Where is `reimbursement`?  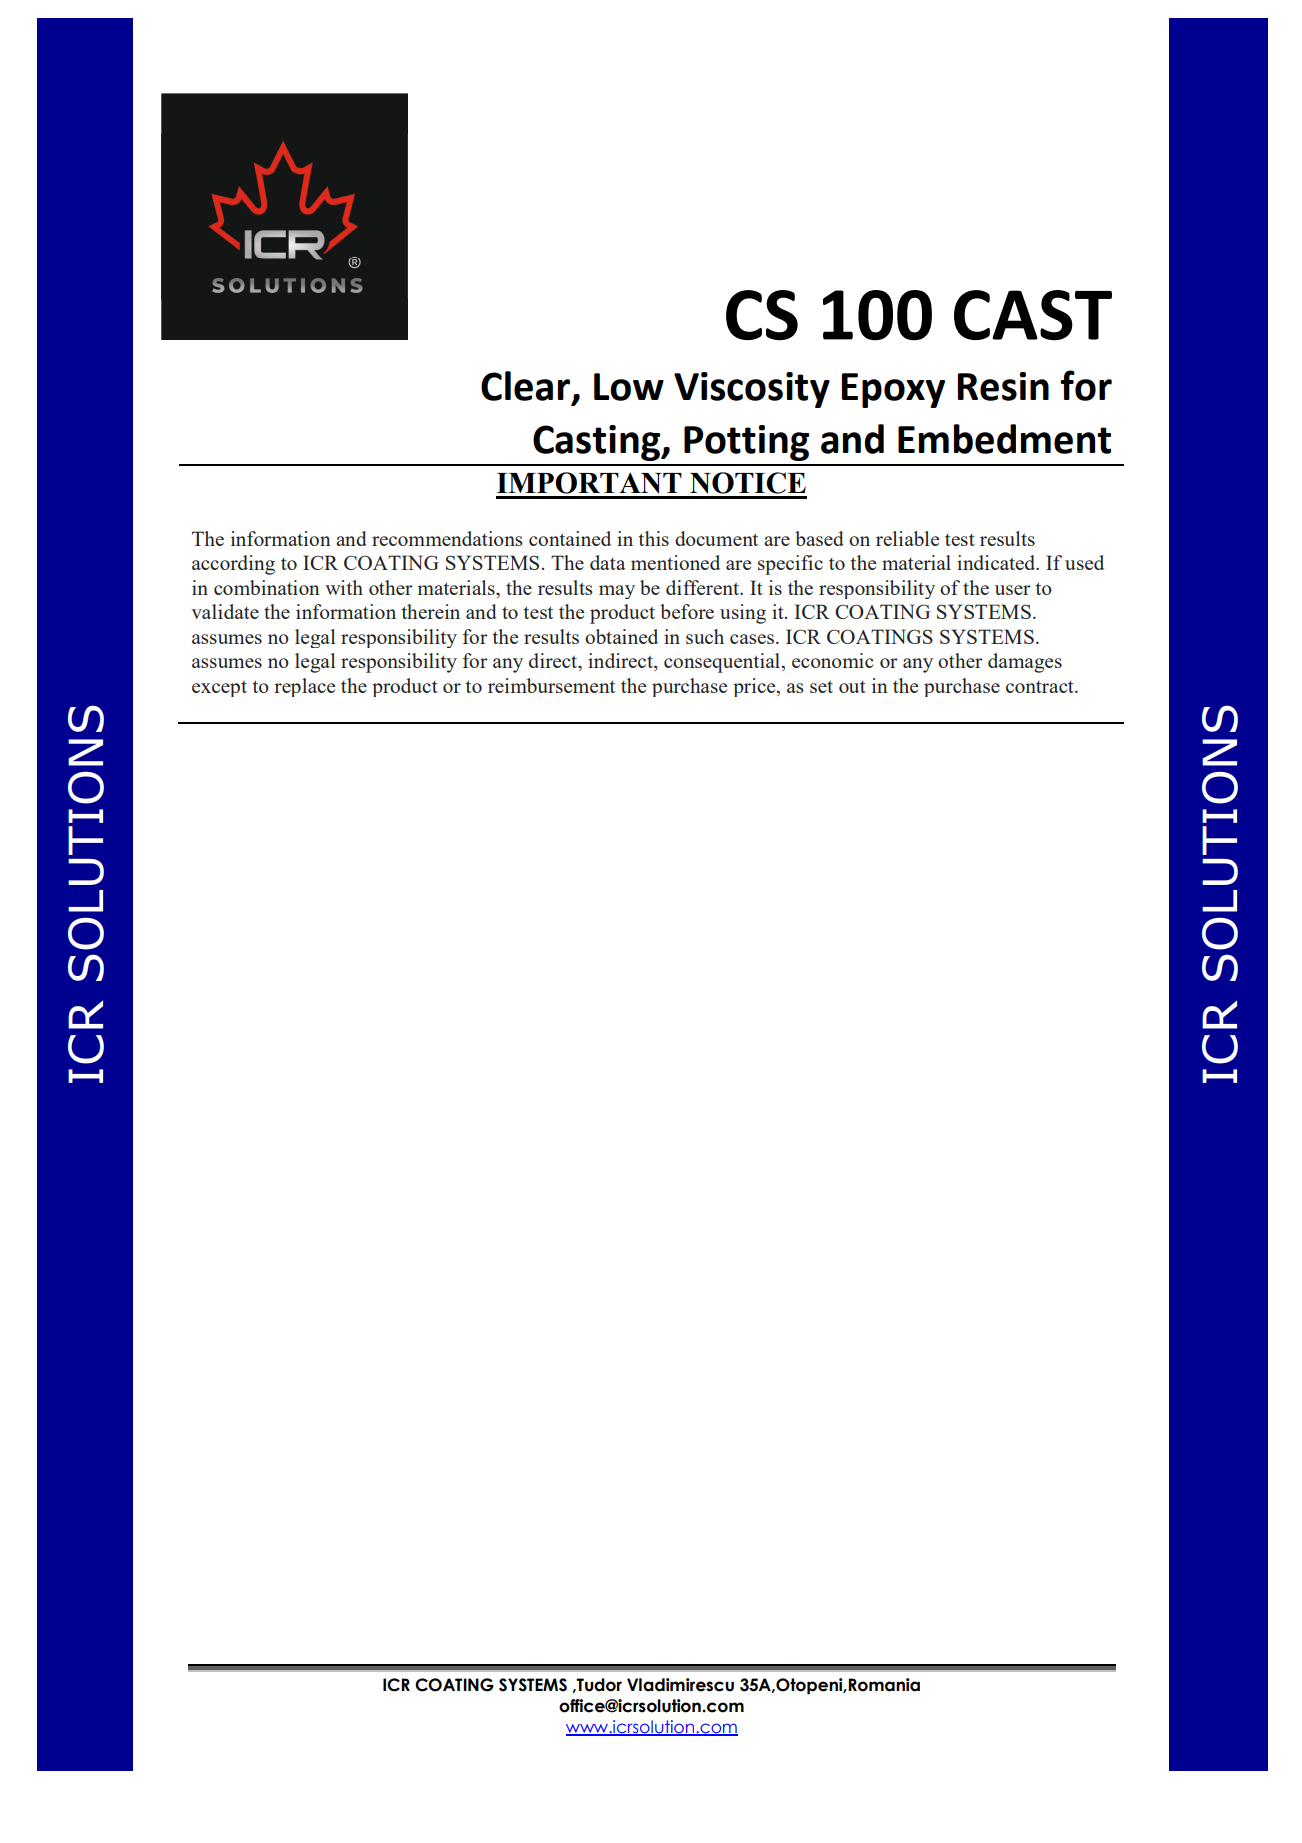
reimbursement is located at coordinates (551, 685).
